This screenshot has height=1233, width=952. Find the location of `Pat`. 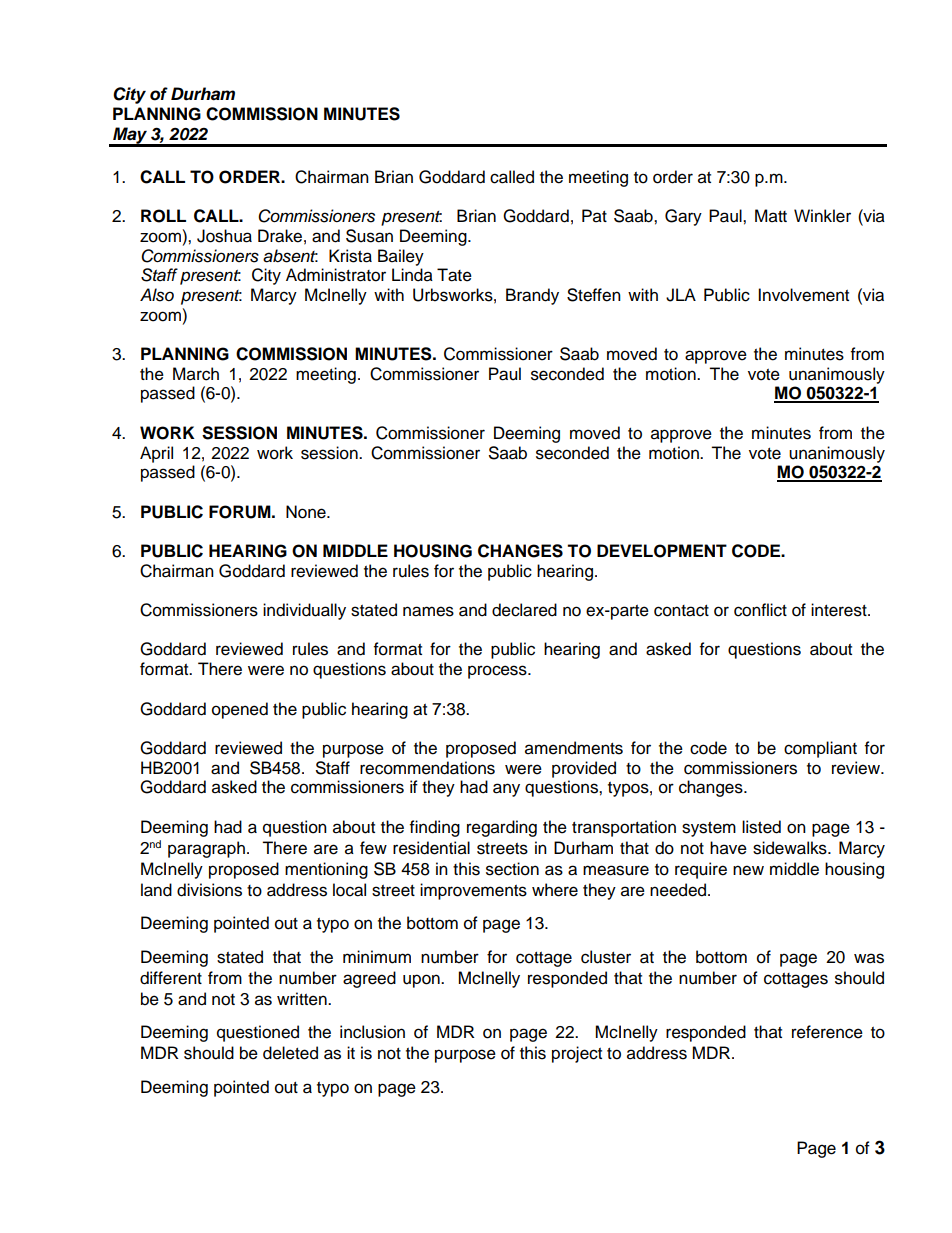

Pat is located at coordinates (594, 216).
